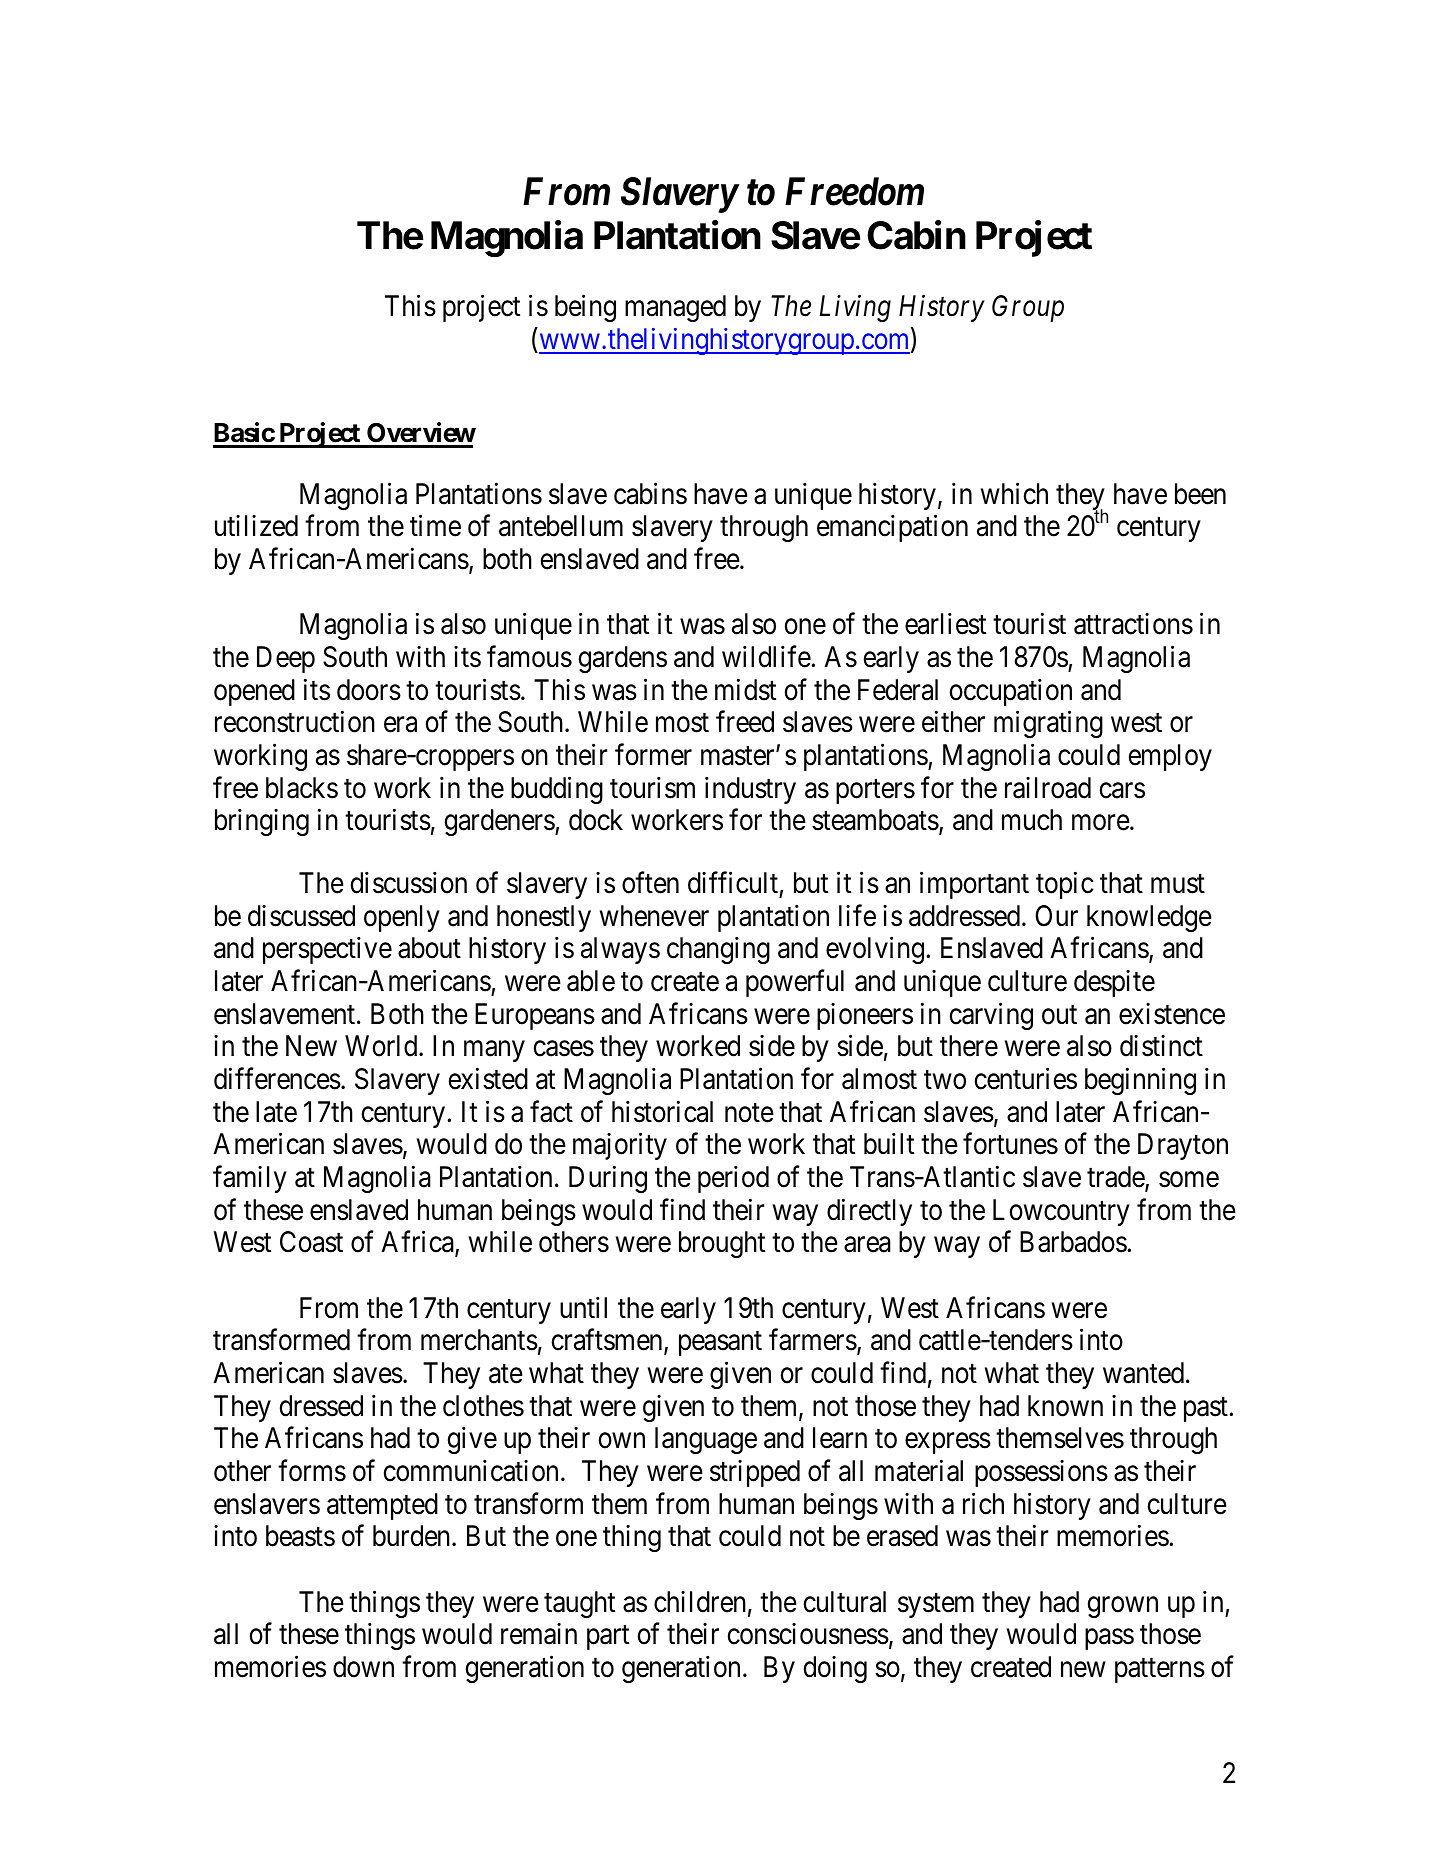 The width and height of the document is (1449, 1875). What do you see at coordinates (1116, 1178) in the document?
I see `trade` at bounding box center [1116, 1178].
